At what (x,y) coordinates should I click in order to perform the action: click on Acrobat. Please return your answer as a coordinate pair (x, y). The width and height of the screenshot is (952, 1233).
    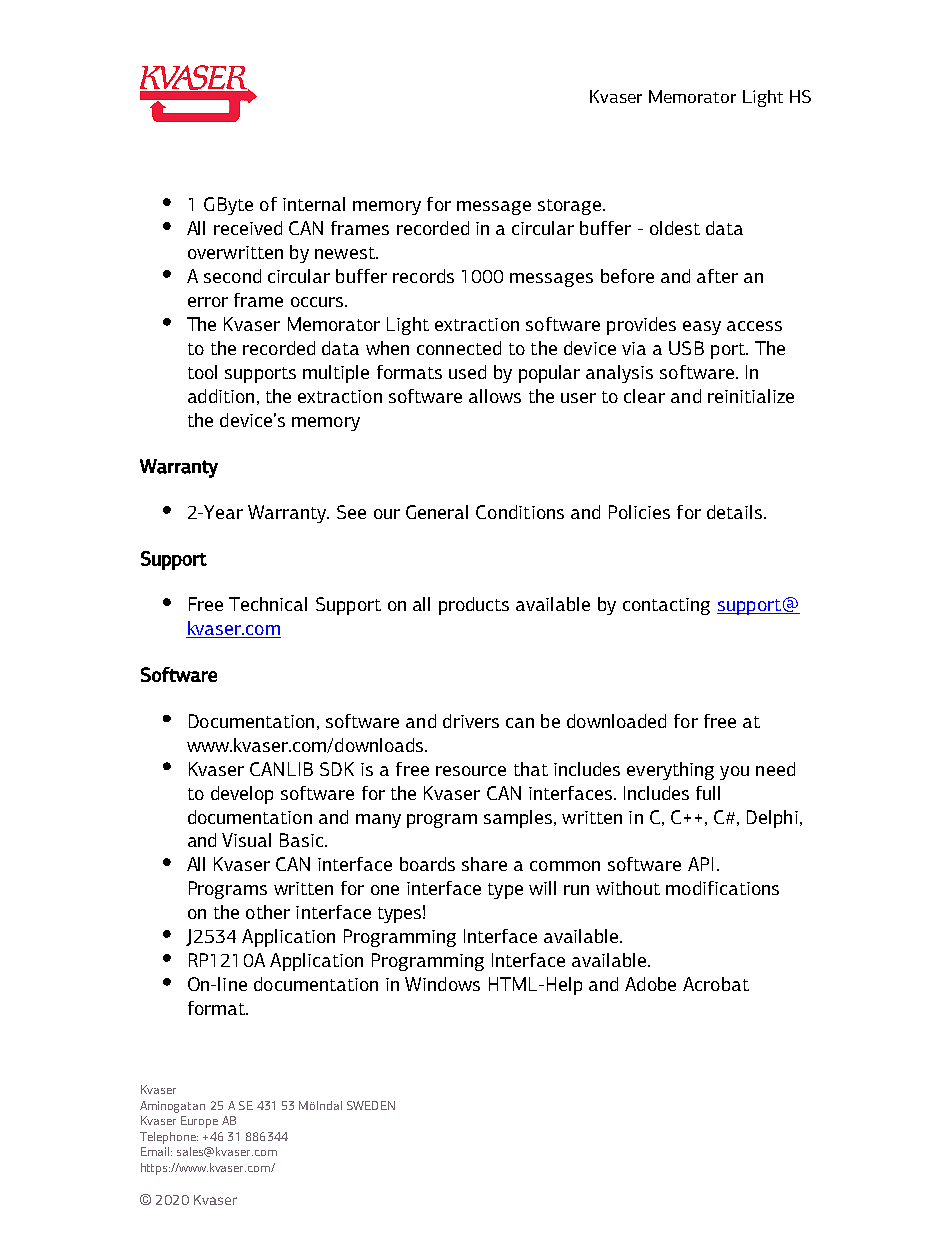
    Looking at the image, I should click on (716, 984).
